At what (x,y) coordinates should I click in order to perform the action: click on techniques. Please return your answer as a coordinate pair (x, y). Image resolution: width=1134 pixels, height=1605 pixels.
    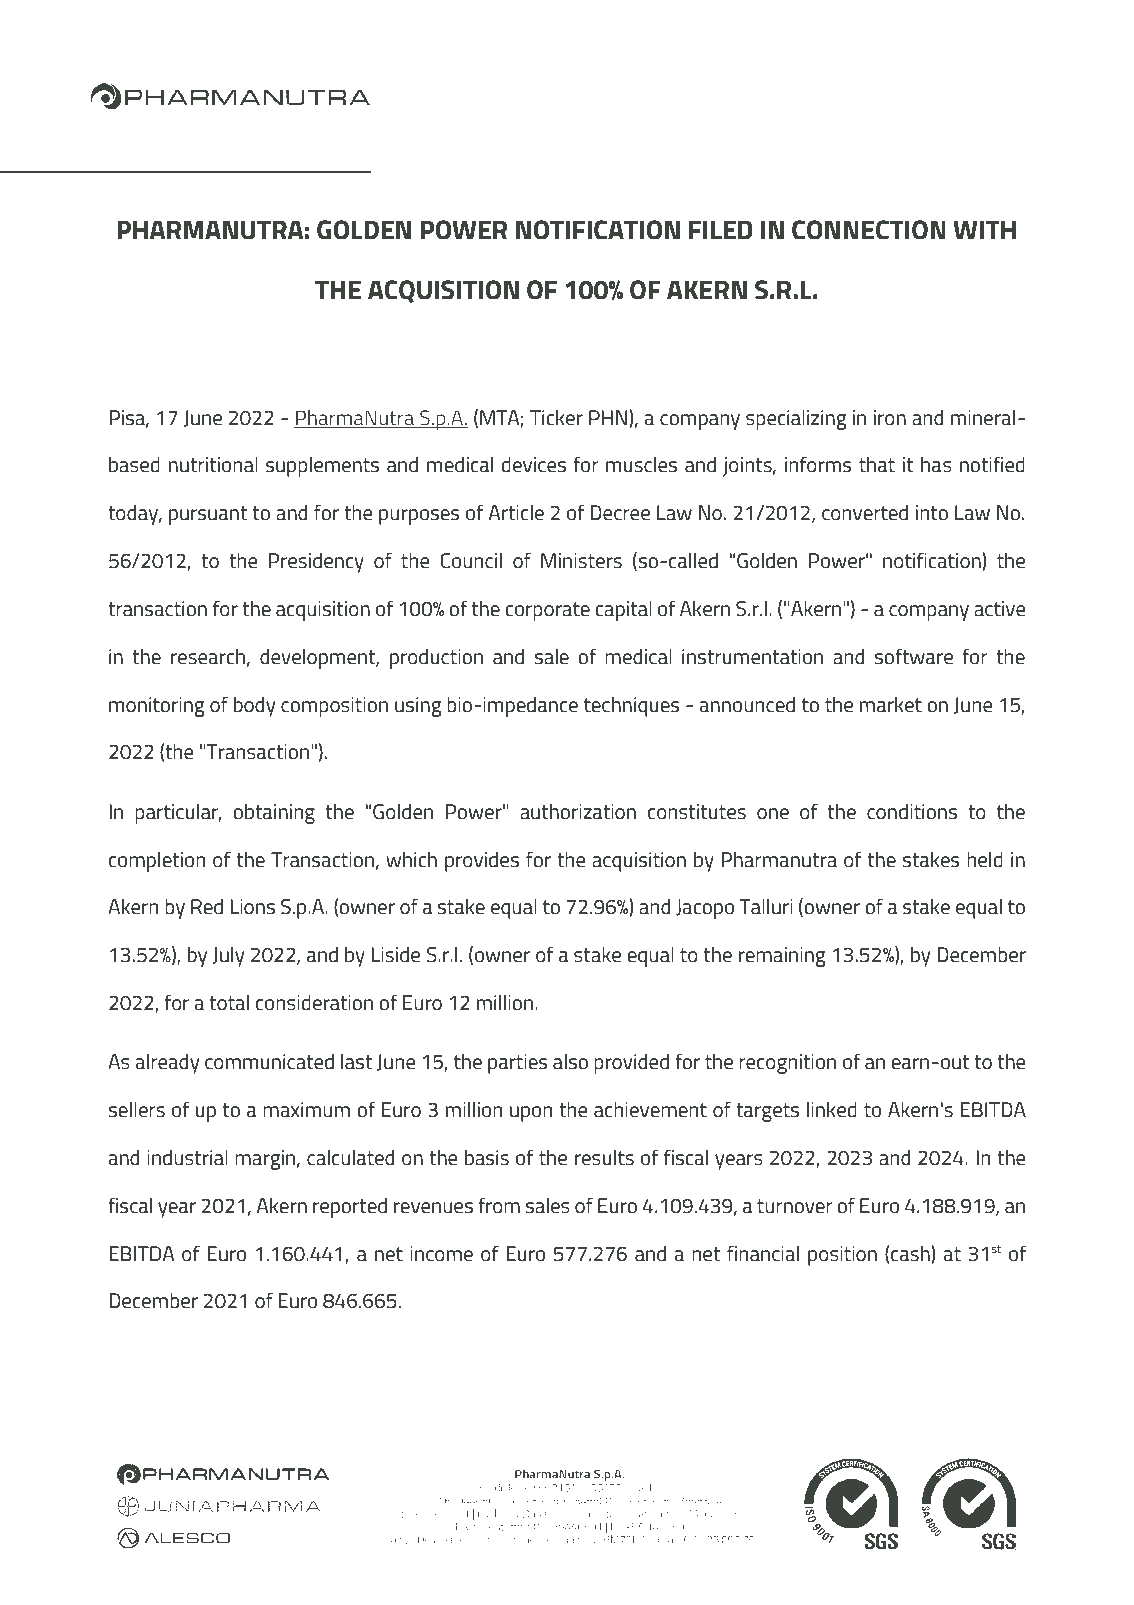
    Looking at the image, I should click on (631, 707).
